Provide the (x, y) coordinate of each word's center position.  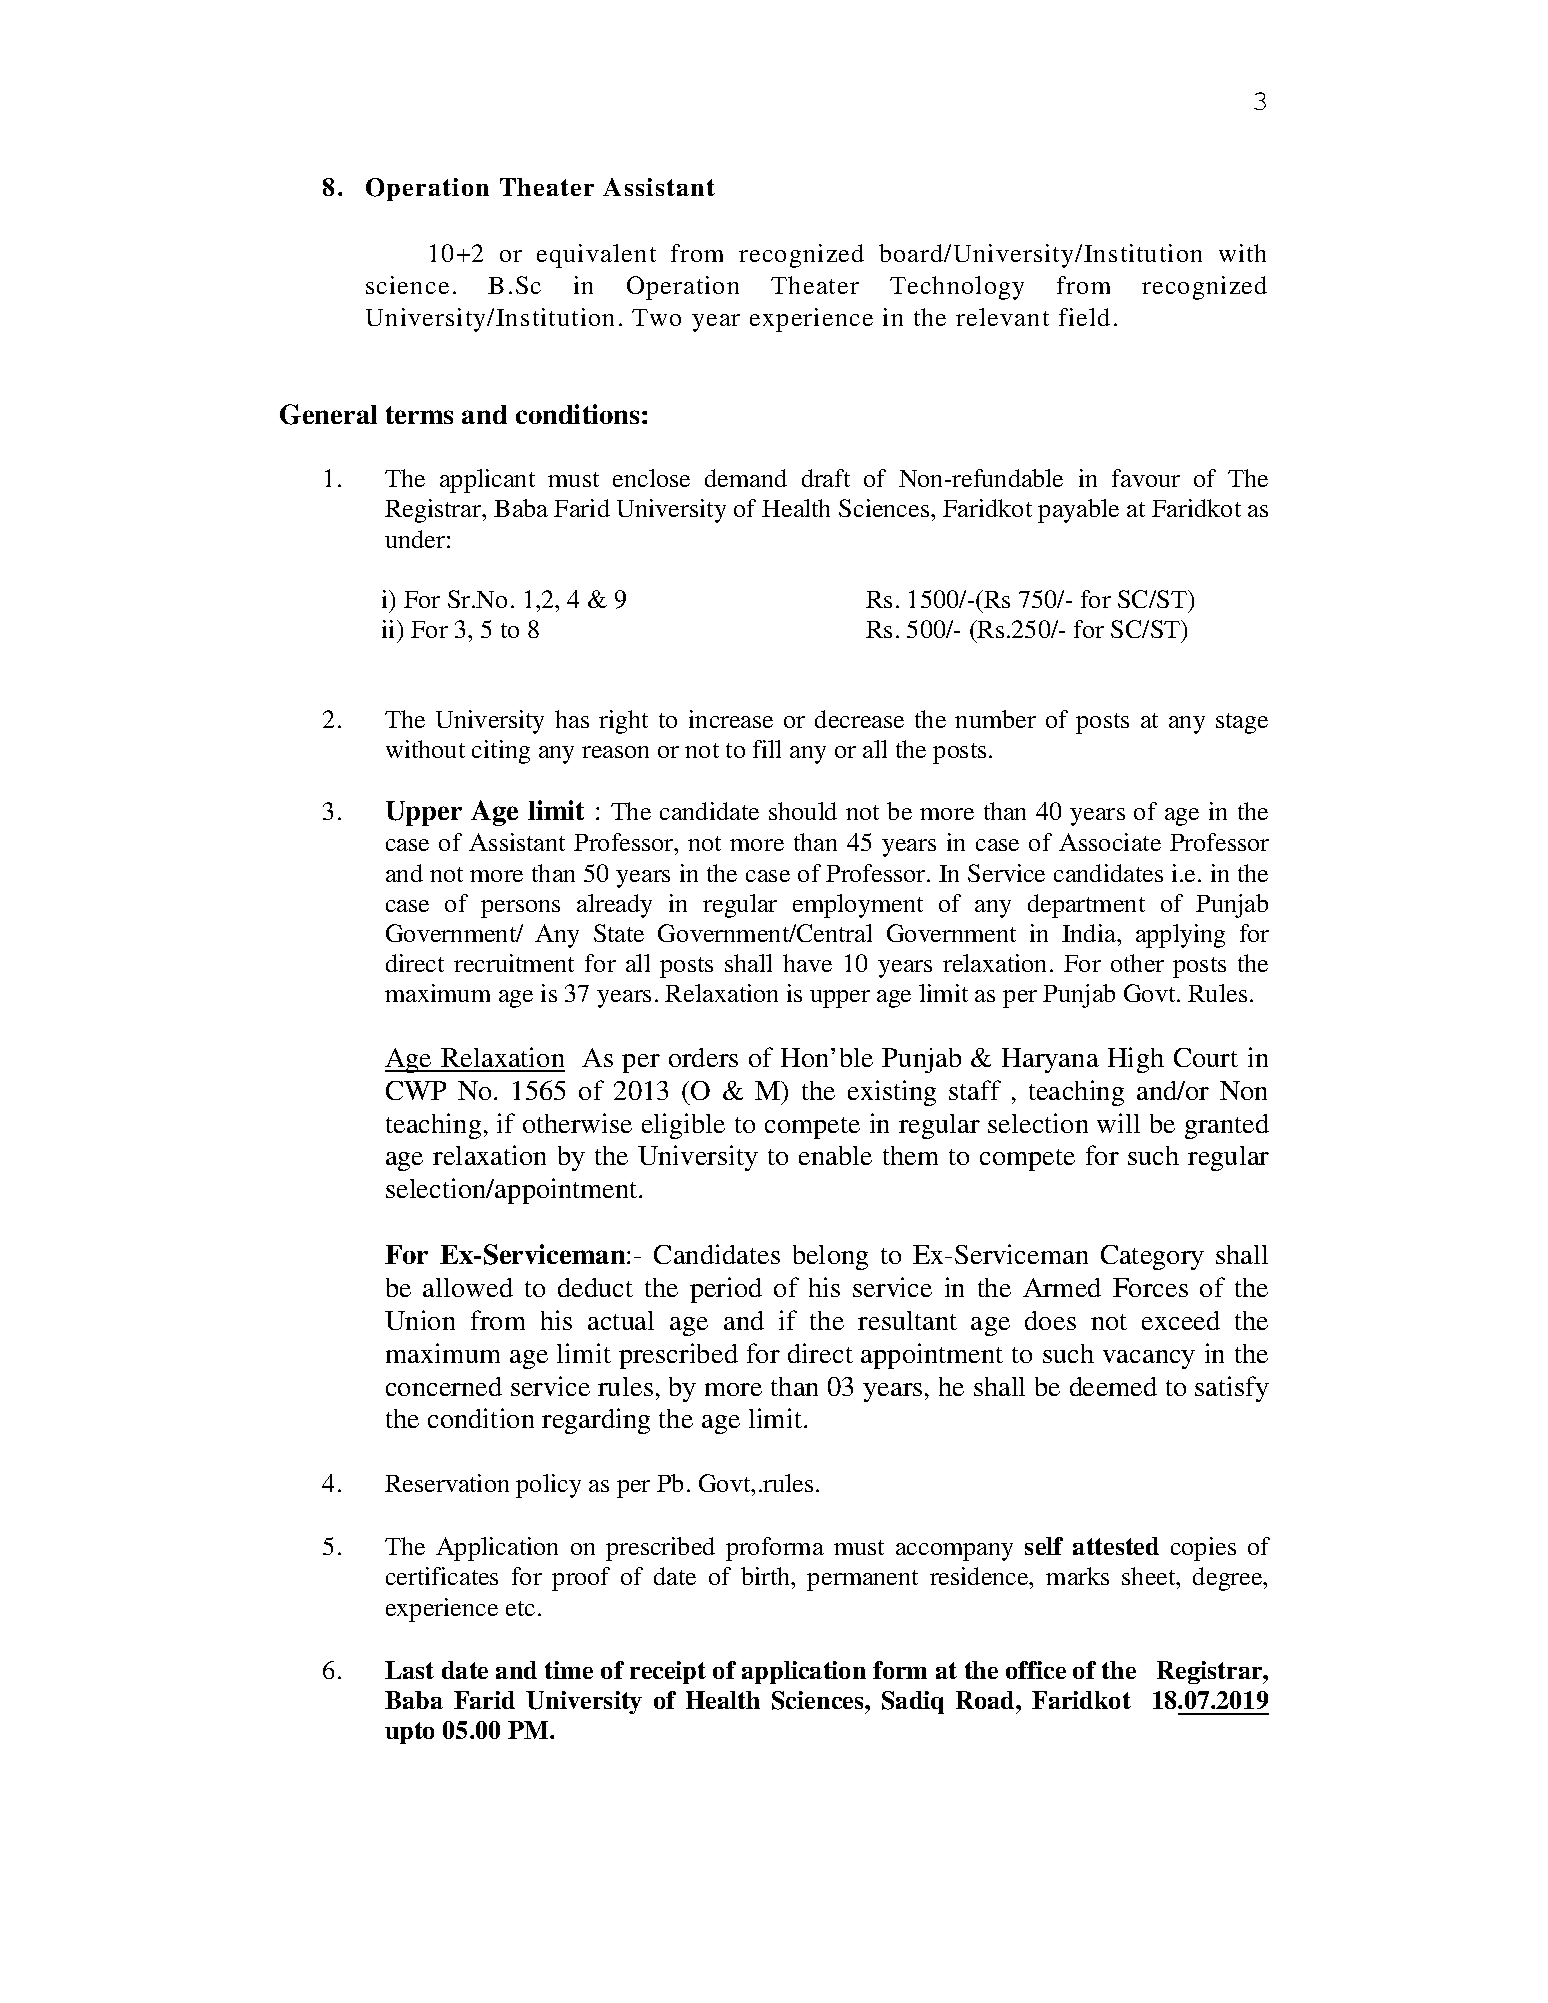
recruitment (514, 963)
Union (420, 1320)
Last (409, 1670)
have (807, 963)
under (415, 539)
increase (731, 719)
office (1036, 1670)
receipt (668, 1672)
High (1136, 1060)
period (726, 1290)
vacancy (1149, 1359)
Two (656, 317)
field (1084, 317)
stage (1242, 723)
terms (419, 415)
